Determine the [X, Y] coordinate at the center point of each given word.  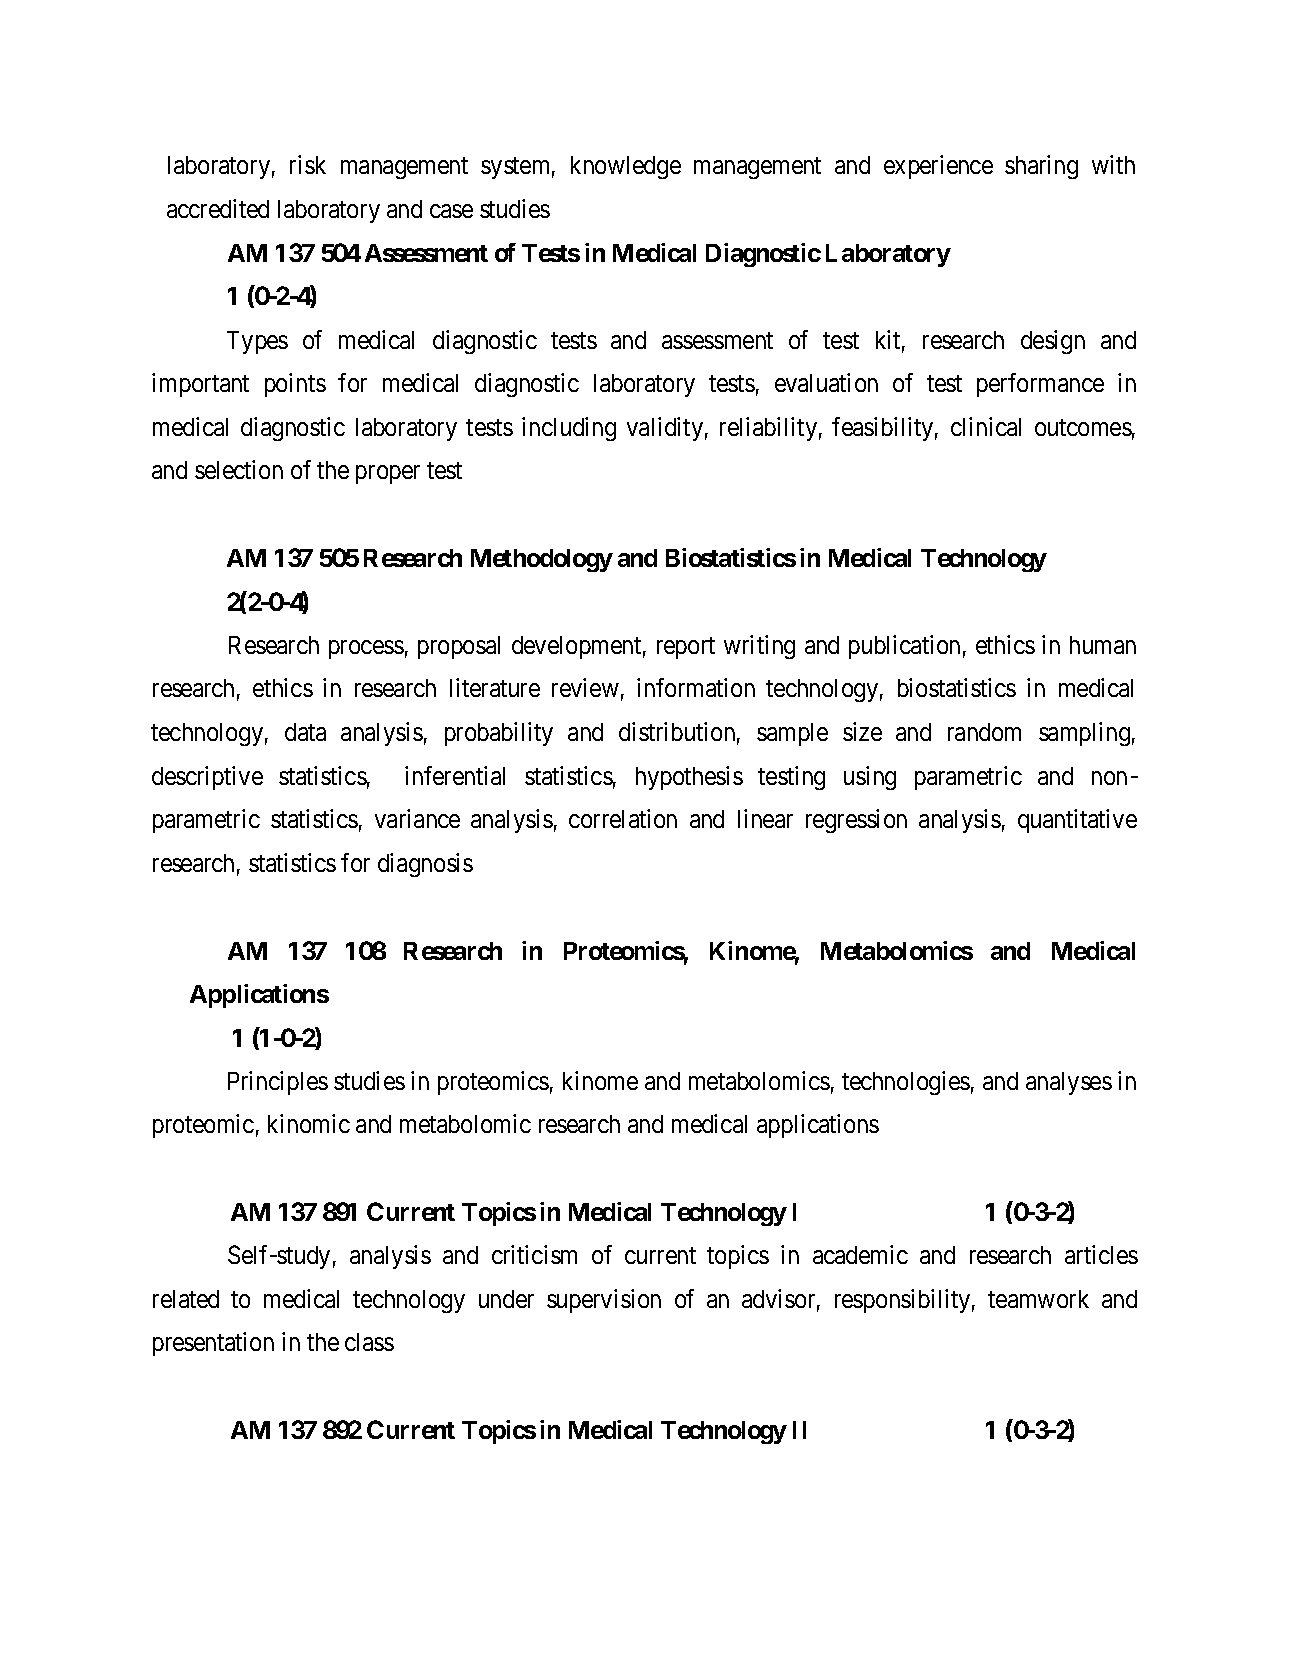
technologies [906, 1083]
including [569, 429]
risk [308, 164]
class [369, 1342]
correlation [623, 818]
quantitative [1077, 821]
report [686, 648]
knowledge [626, 167]
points [295, 385]
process [366, 649]
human [1103, 645]
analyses [1069, 1083]
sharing [1041, 167]
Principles [278, 1083]
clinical [986, 426]
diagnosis [425, 865]
